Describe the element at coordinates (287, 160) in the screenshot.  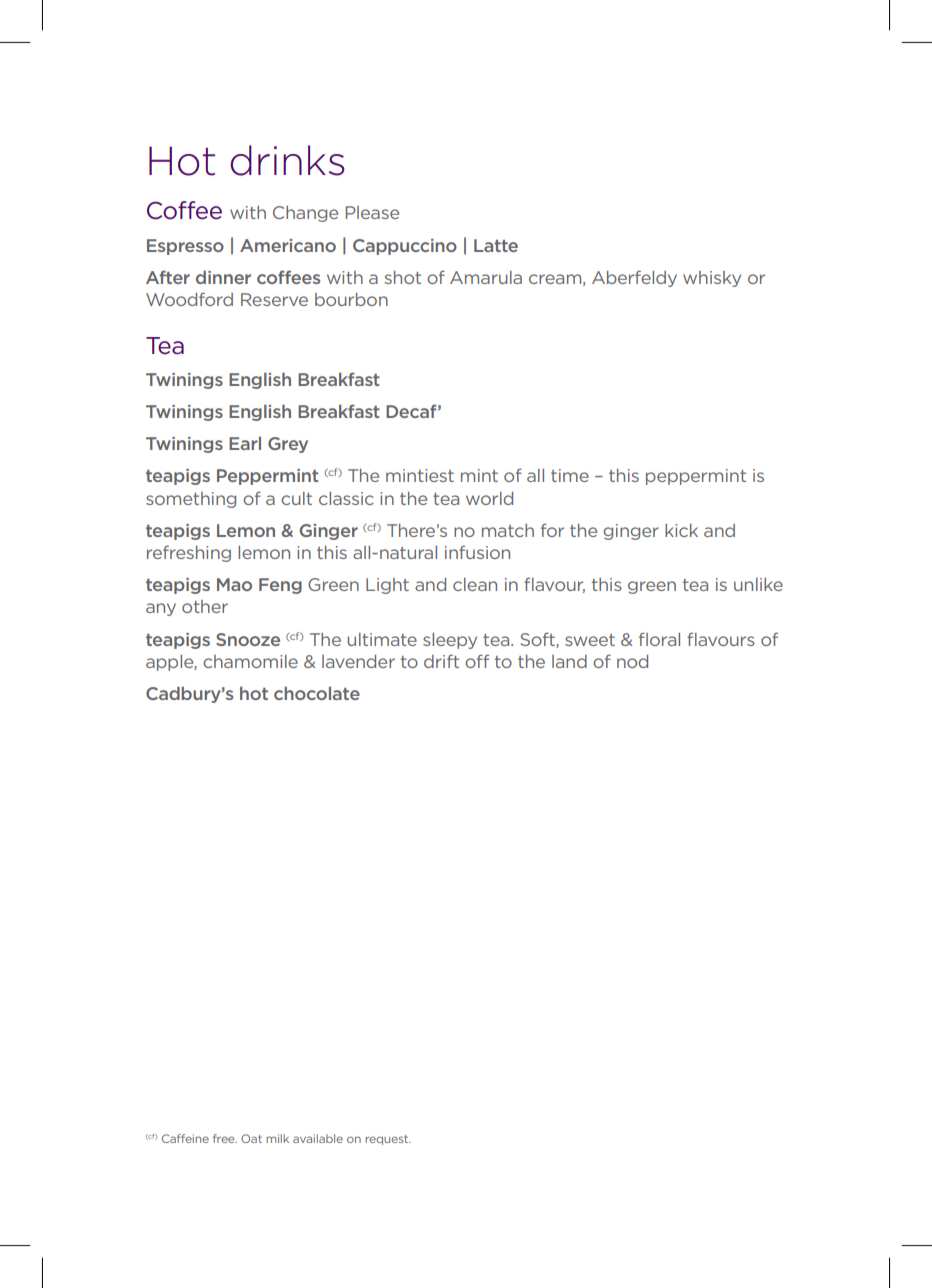
I see `drinks` at that location.
